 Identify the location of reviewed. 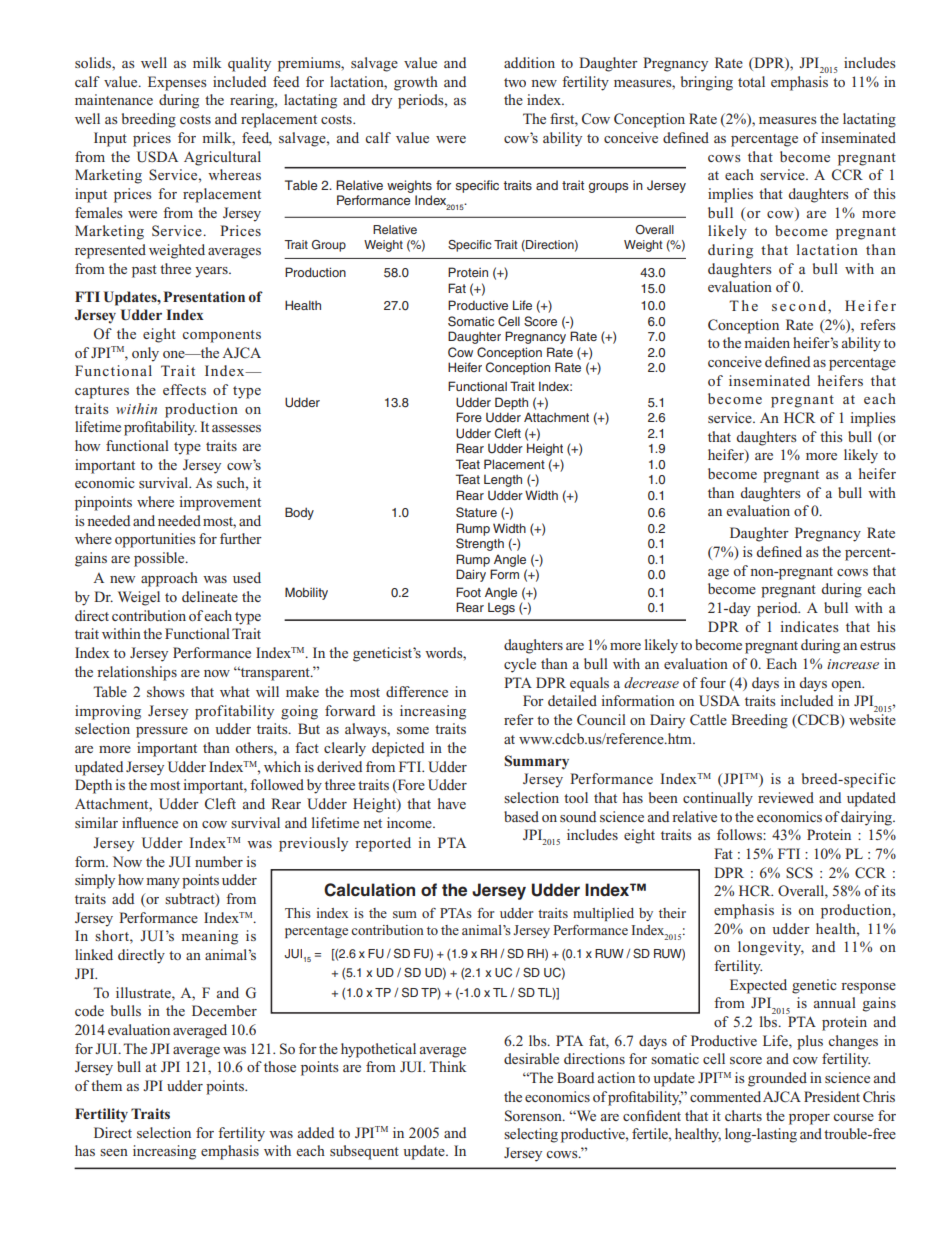
(786, 797).
